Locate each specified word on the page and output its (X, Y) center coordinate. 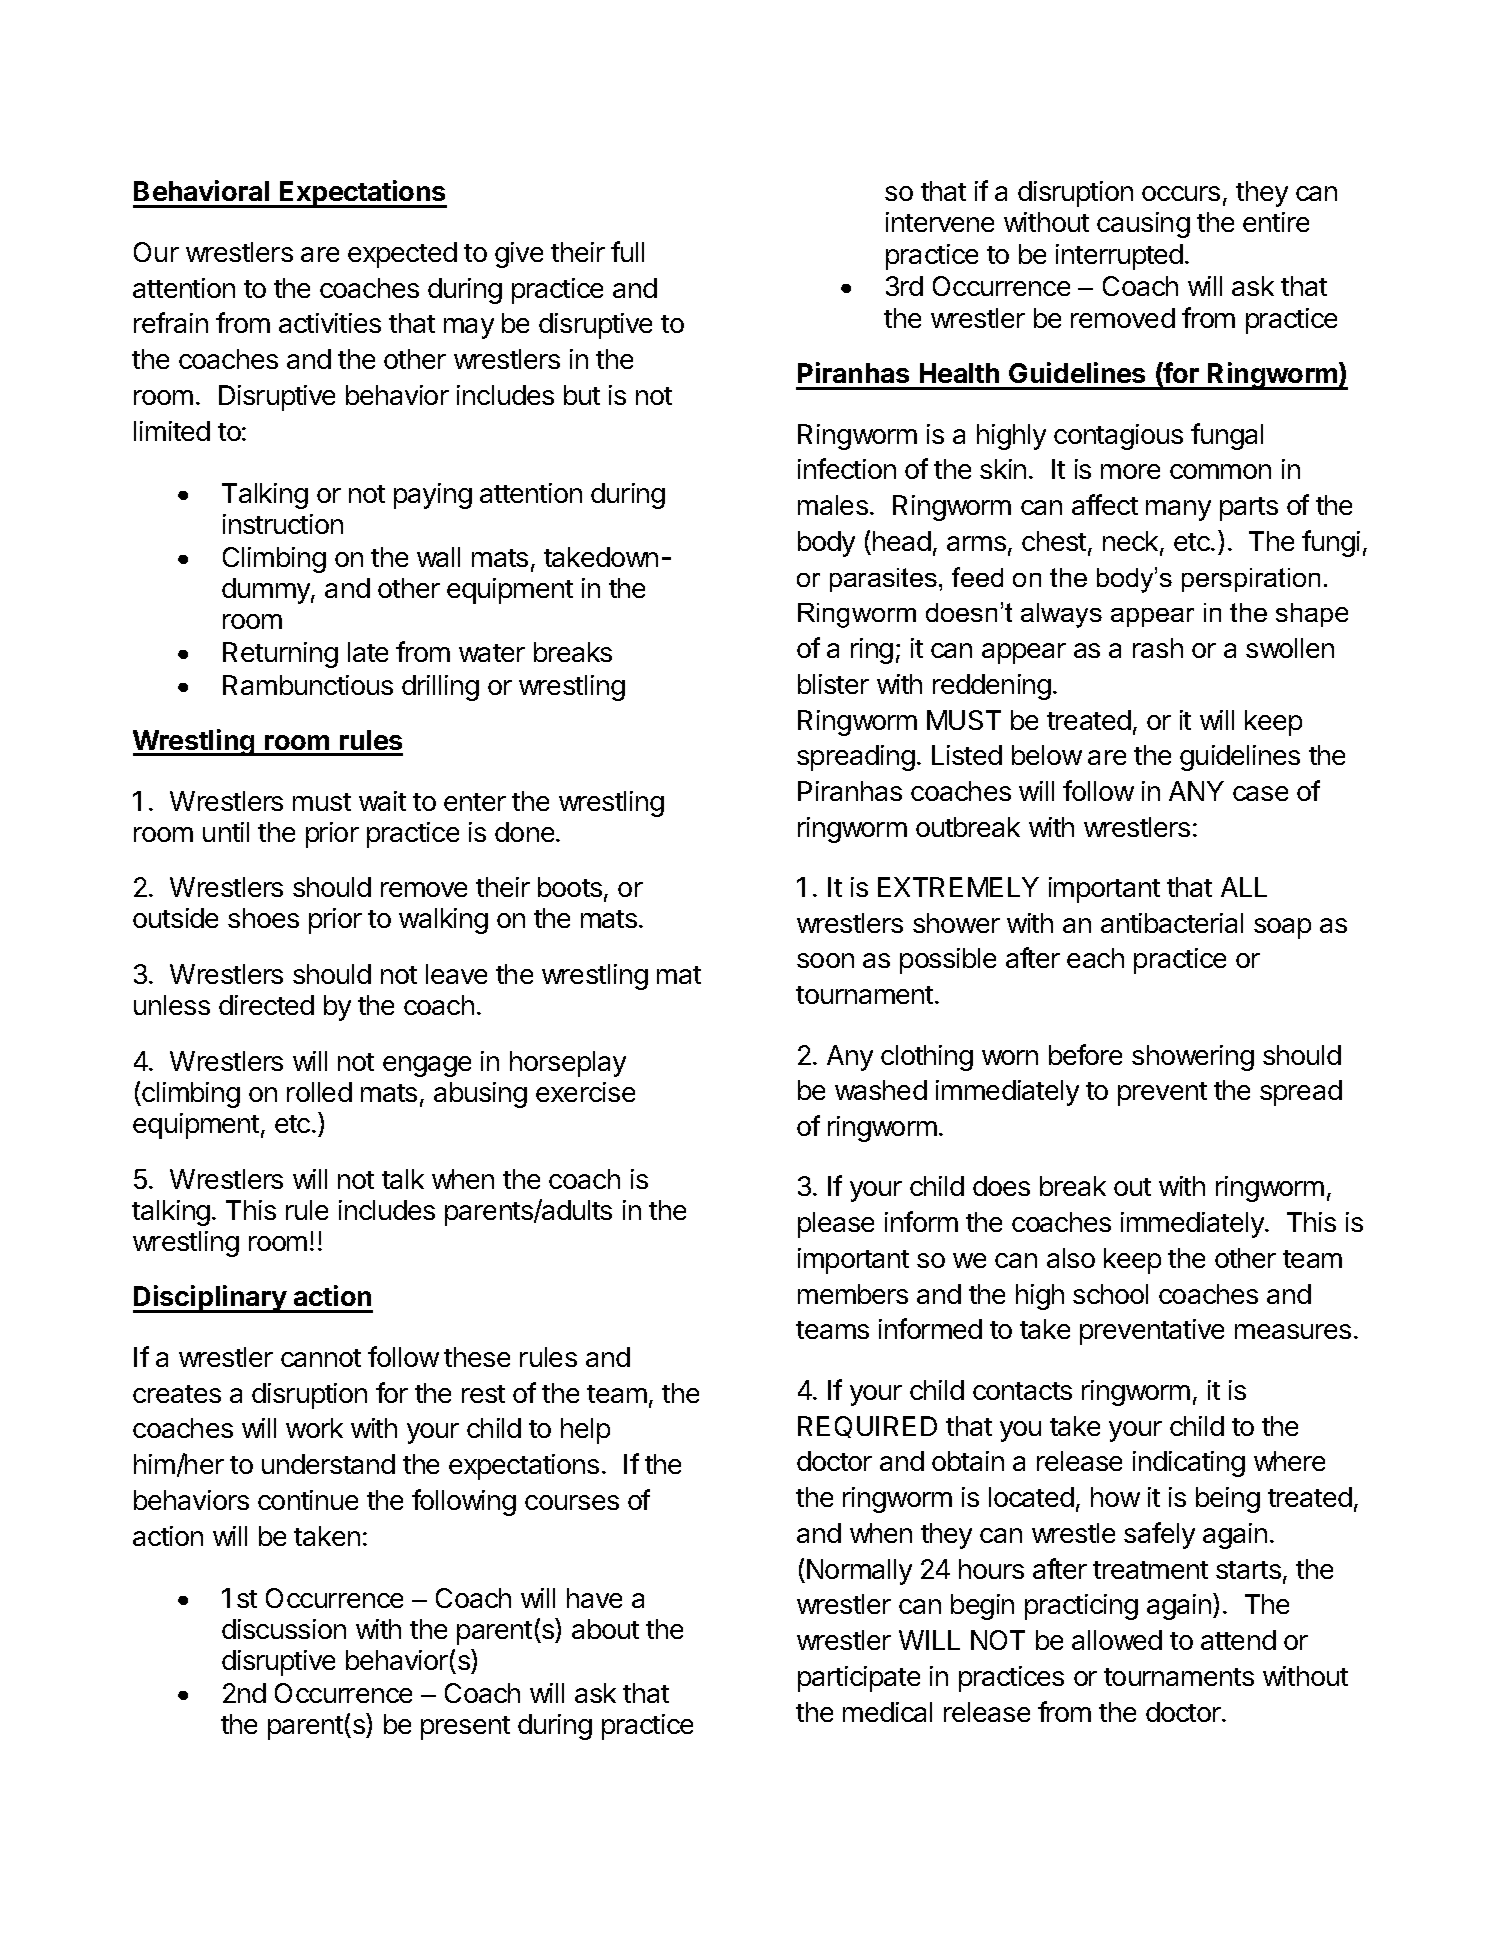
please (836, 1225)
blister (833, 684)
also (1071, 1258)
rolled (319, 1092)
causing (1143, 225)
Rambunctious (308, 685)
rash (1158, 648)
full (627, 251)
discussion (284, 1629)
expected (402, 255)
